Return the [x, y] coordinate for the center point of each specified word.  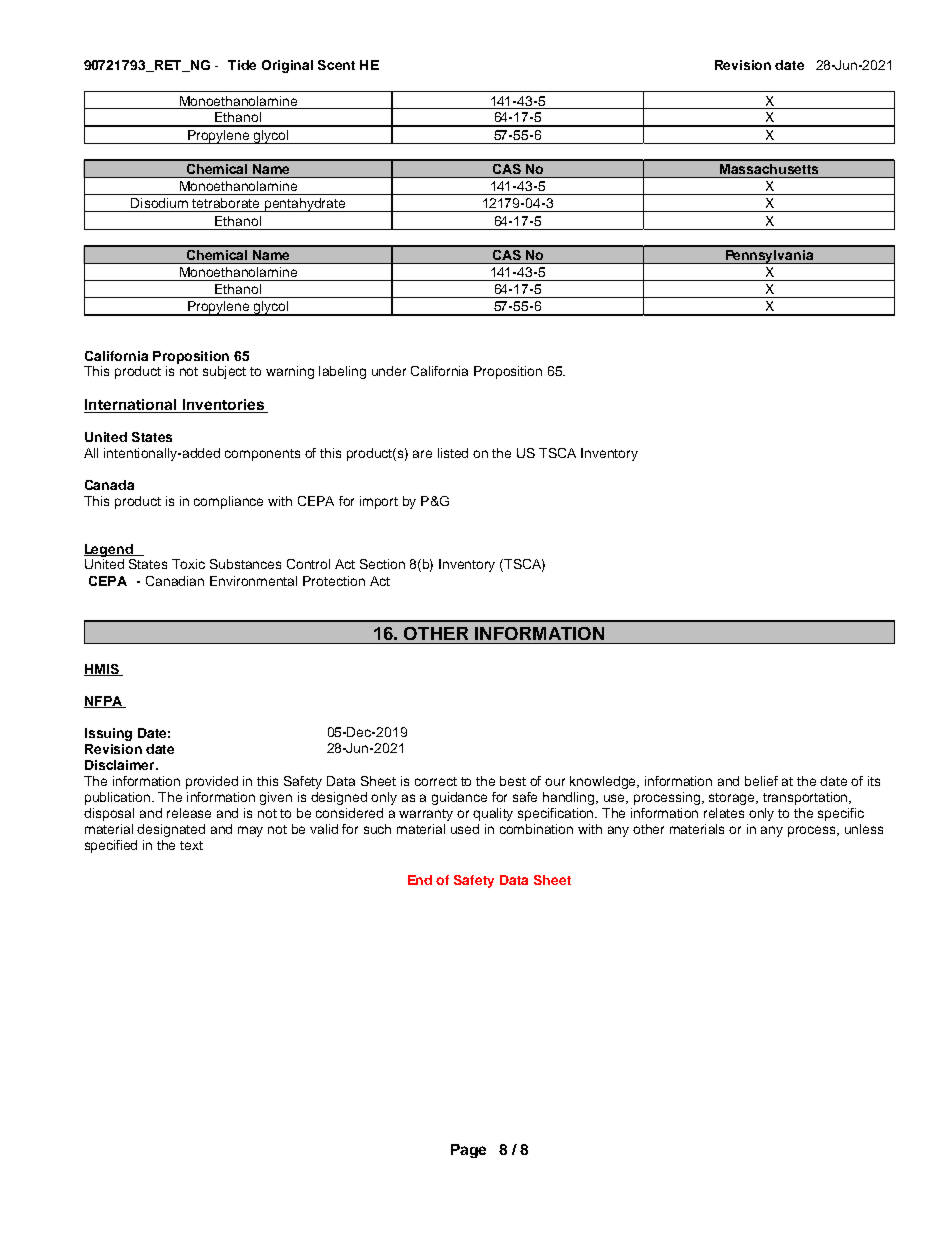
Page [468, 1151]
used [465, 829]
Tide [242, 65]
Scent [336, 65]
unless [864, 829]
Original [287, 66]
